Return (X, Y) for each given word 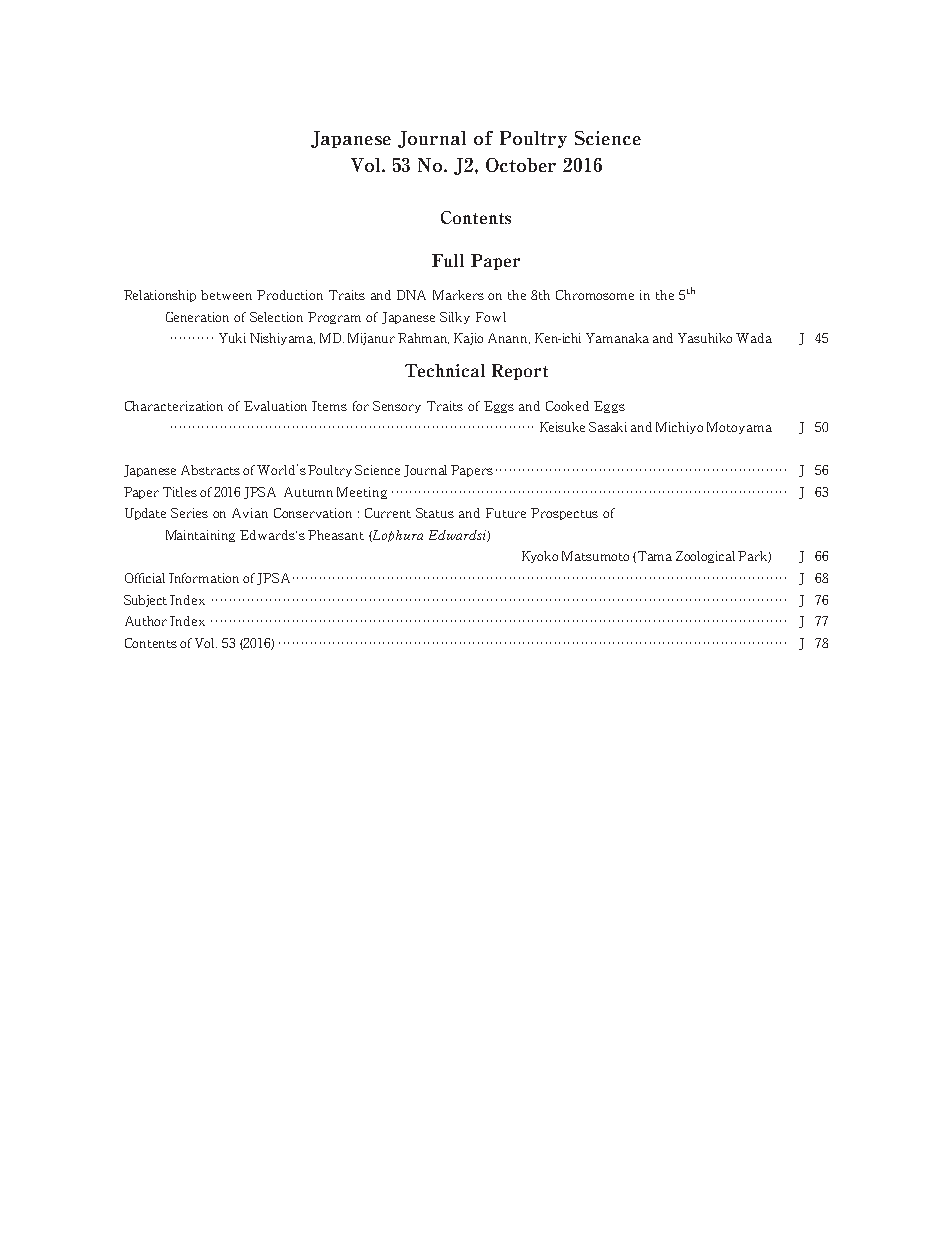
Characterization (174, 406)
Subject (147, 601)
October (521, 165)
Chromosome (595, 295)
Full (448, 260)
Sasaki (608, 427)
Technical (445, 370)
